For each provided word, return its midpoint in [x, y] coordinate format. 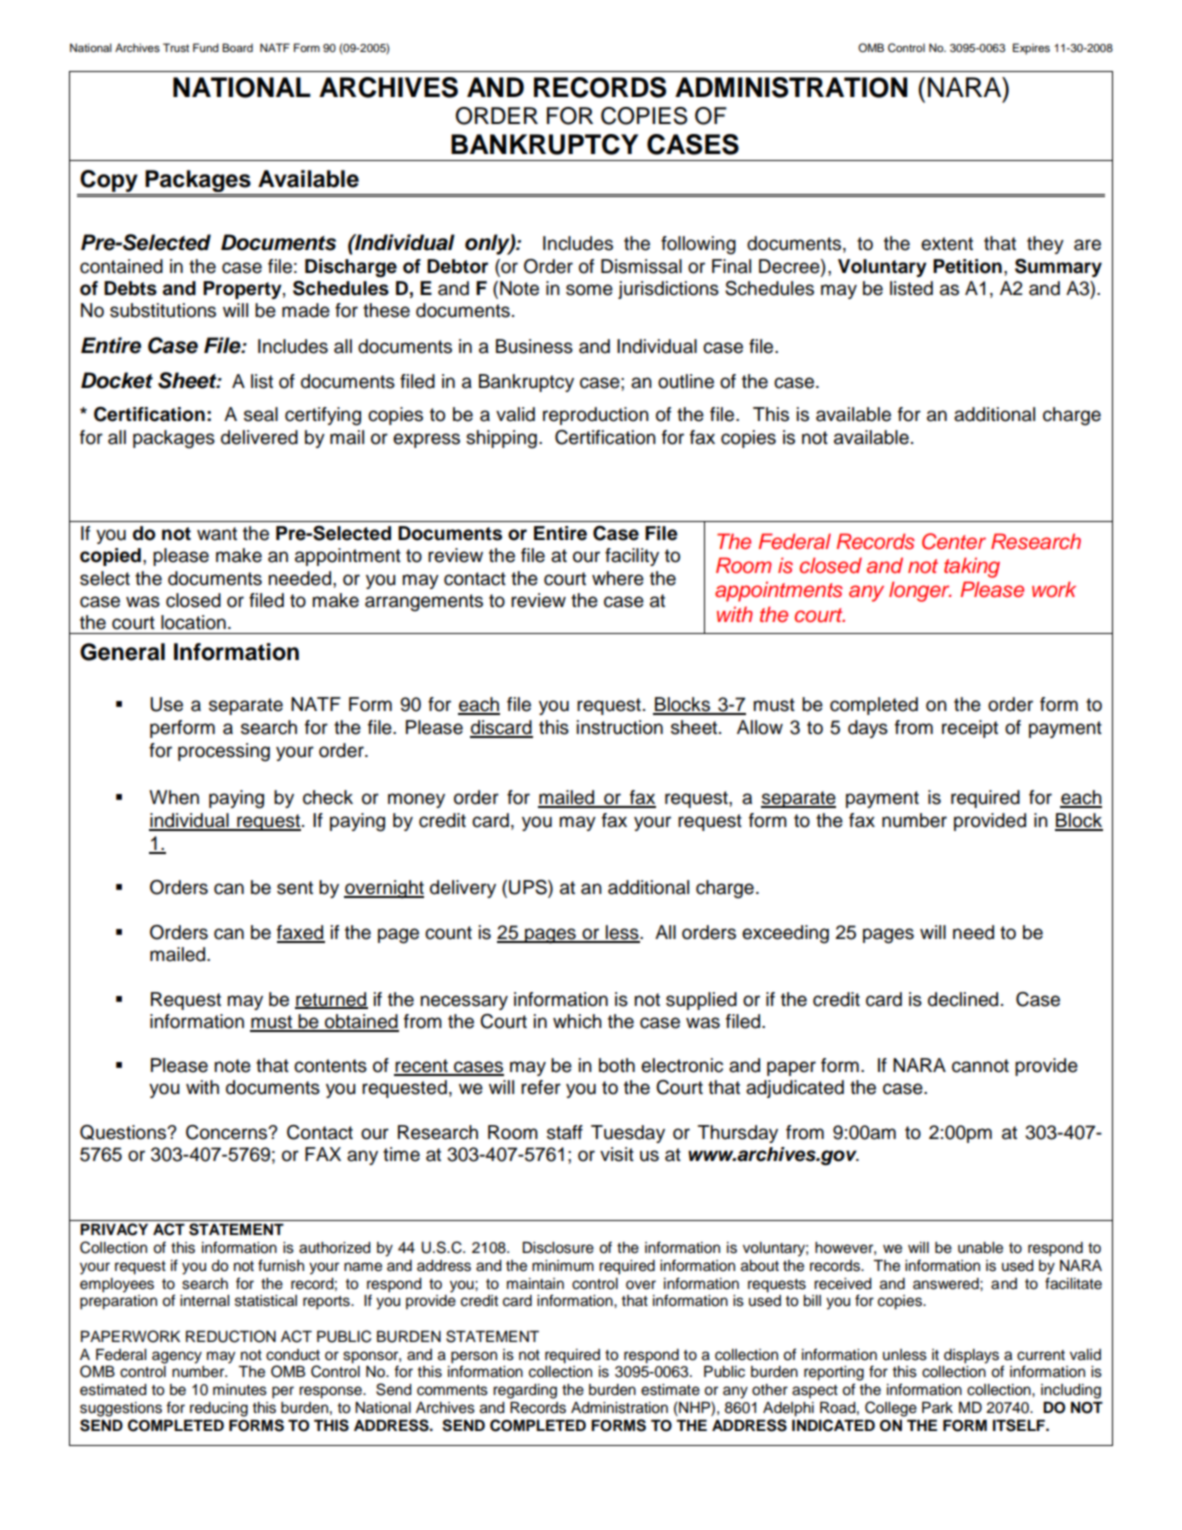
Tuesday [628, 1134]
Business [534, 346]
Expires [1031, 49]
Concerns [228, 1132]
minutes [240, 1390]
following [698, 245]
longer [920, 591]
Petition [967, 266]
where [618, 578]
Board [237, 47]
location [193, 622]
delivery [463, 889]
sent [295, 888]
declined [963, 999]
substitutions [163, 310]
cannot [980, 1066]
